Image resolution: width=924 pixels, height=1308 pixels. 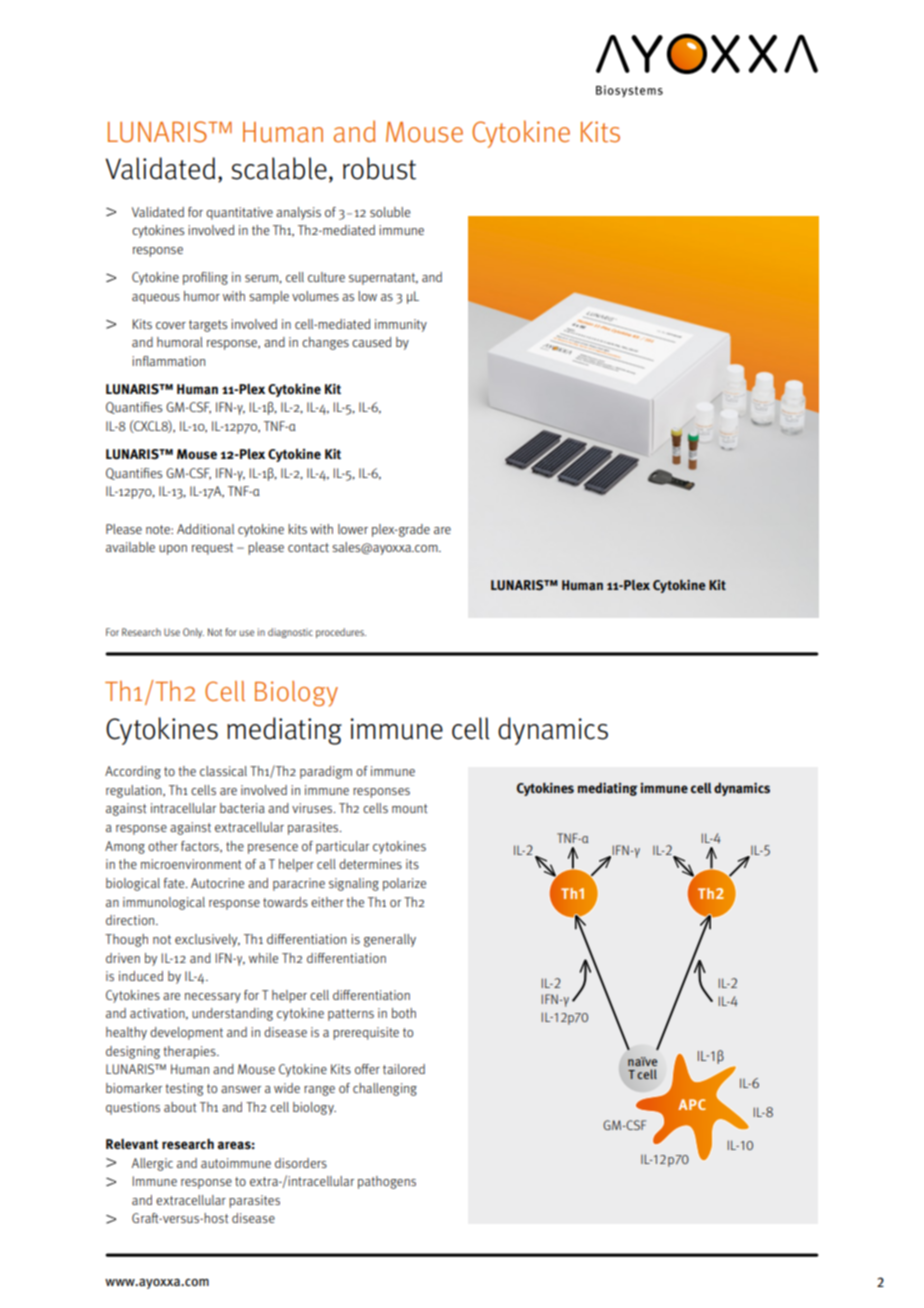 I want to click on procedures, so click(x=341, y=633).
